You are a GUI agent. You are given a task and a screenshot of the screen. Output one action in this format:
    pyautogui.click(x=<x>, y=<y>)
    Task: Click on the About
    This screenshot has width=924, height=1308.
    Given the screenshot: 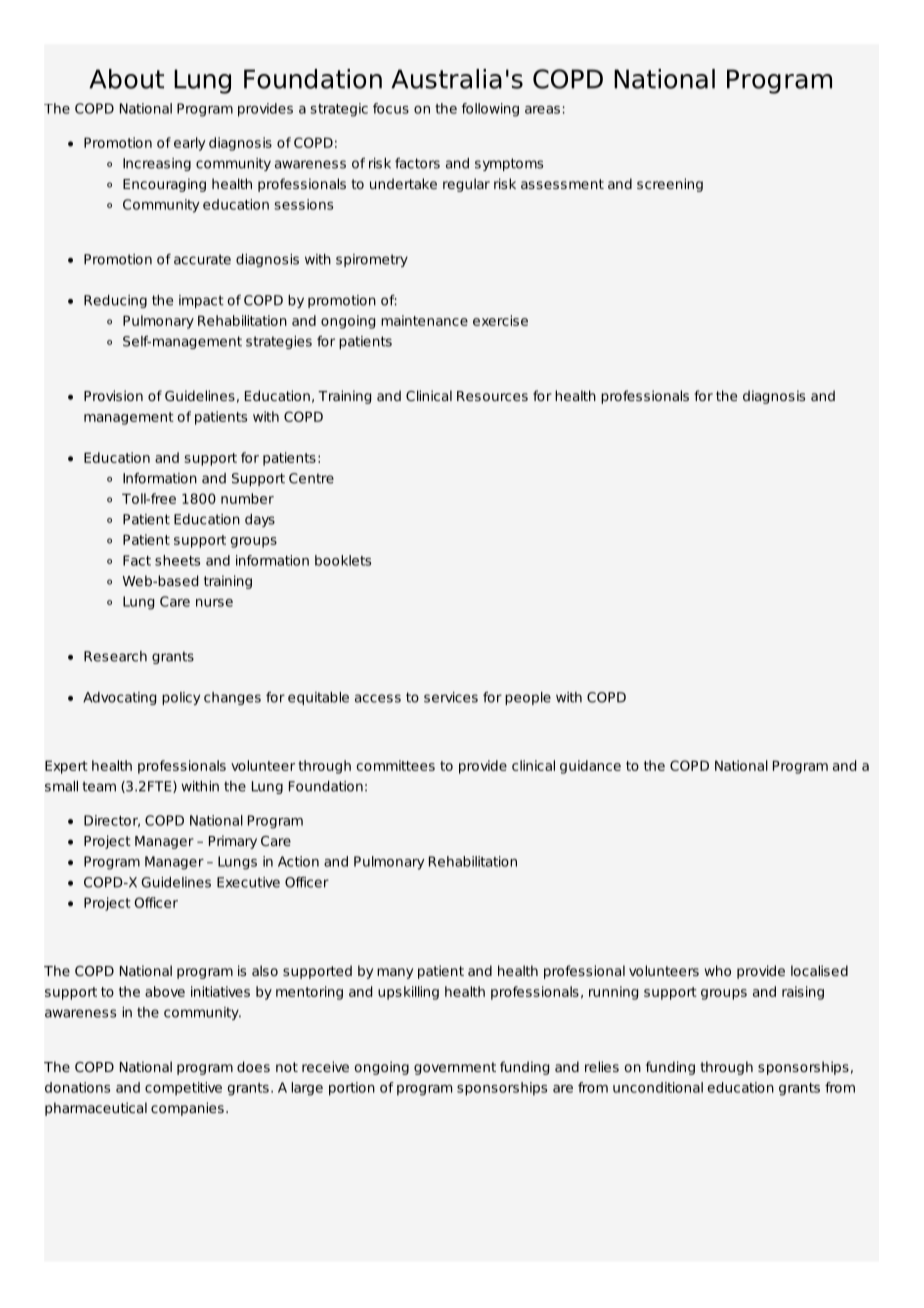 What is the action you would take?
    pyautogui.click(x=126, y=79)
